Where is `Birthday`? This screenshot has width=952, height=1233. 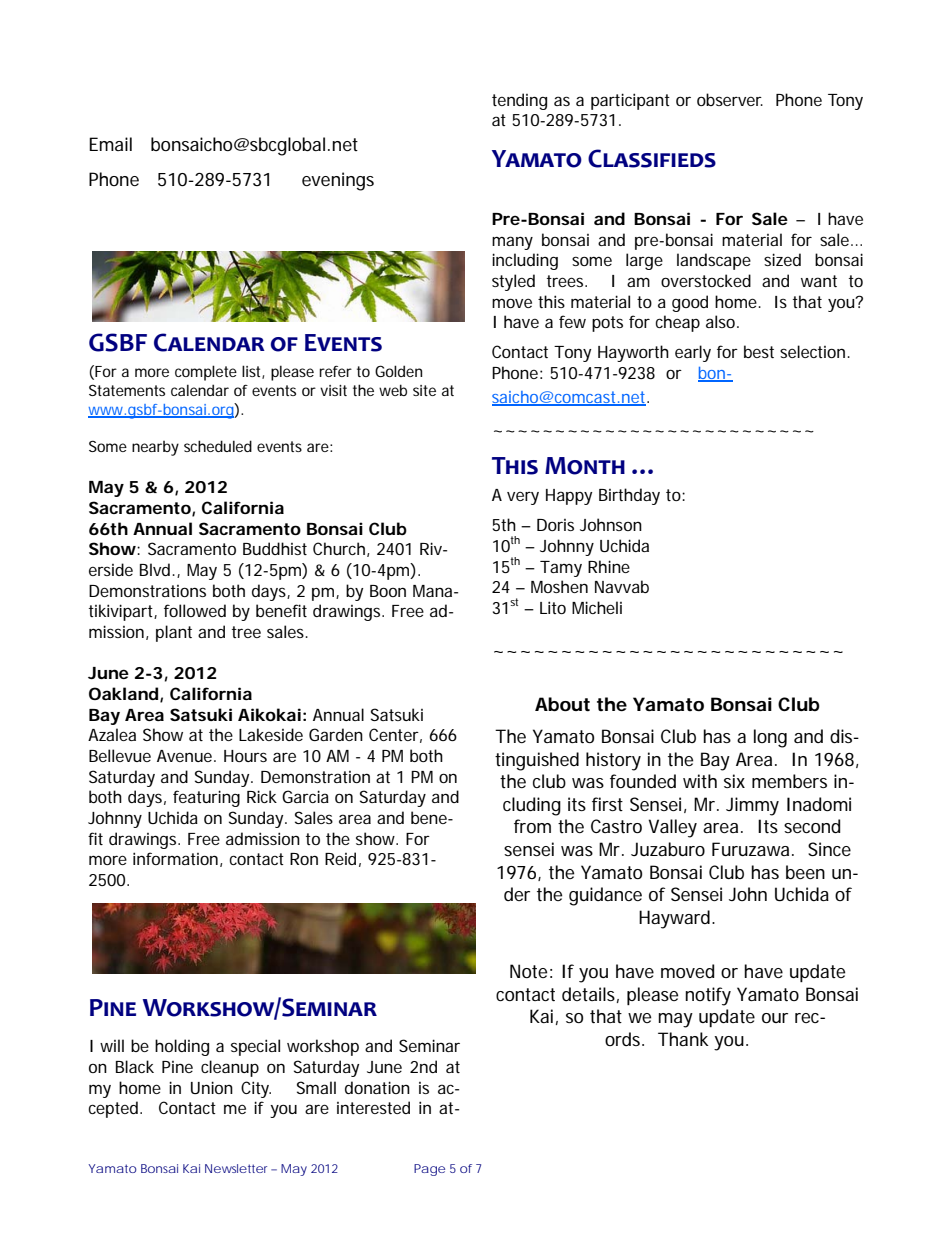
Birthday is located at coordinates (629, 496).
